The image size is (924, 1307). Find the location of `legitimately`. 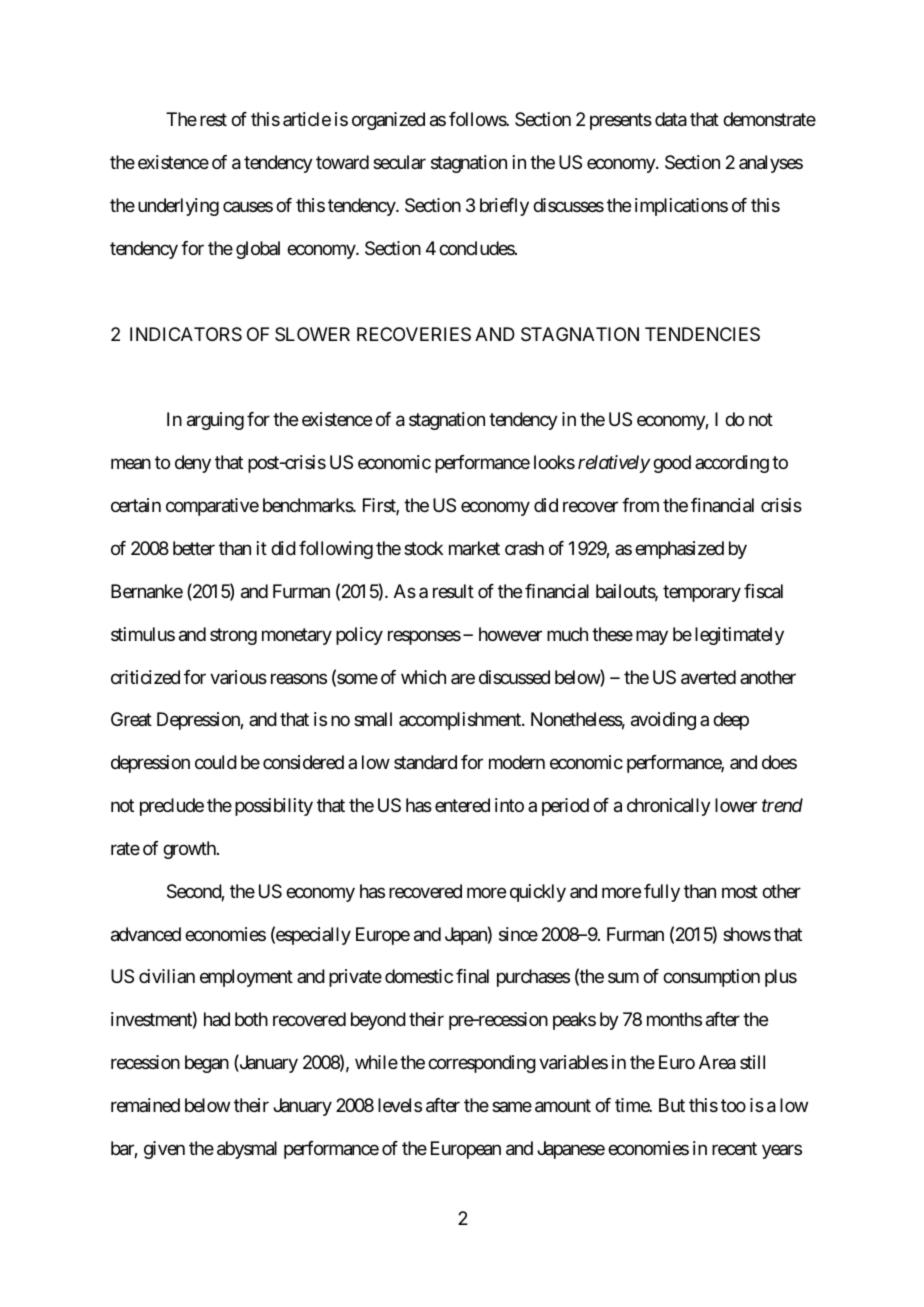

legitimately is located at coordinates (739, 636).
